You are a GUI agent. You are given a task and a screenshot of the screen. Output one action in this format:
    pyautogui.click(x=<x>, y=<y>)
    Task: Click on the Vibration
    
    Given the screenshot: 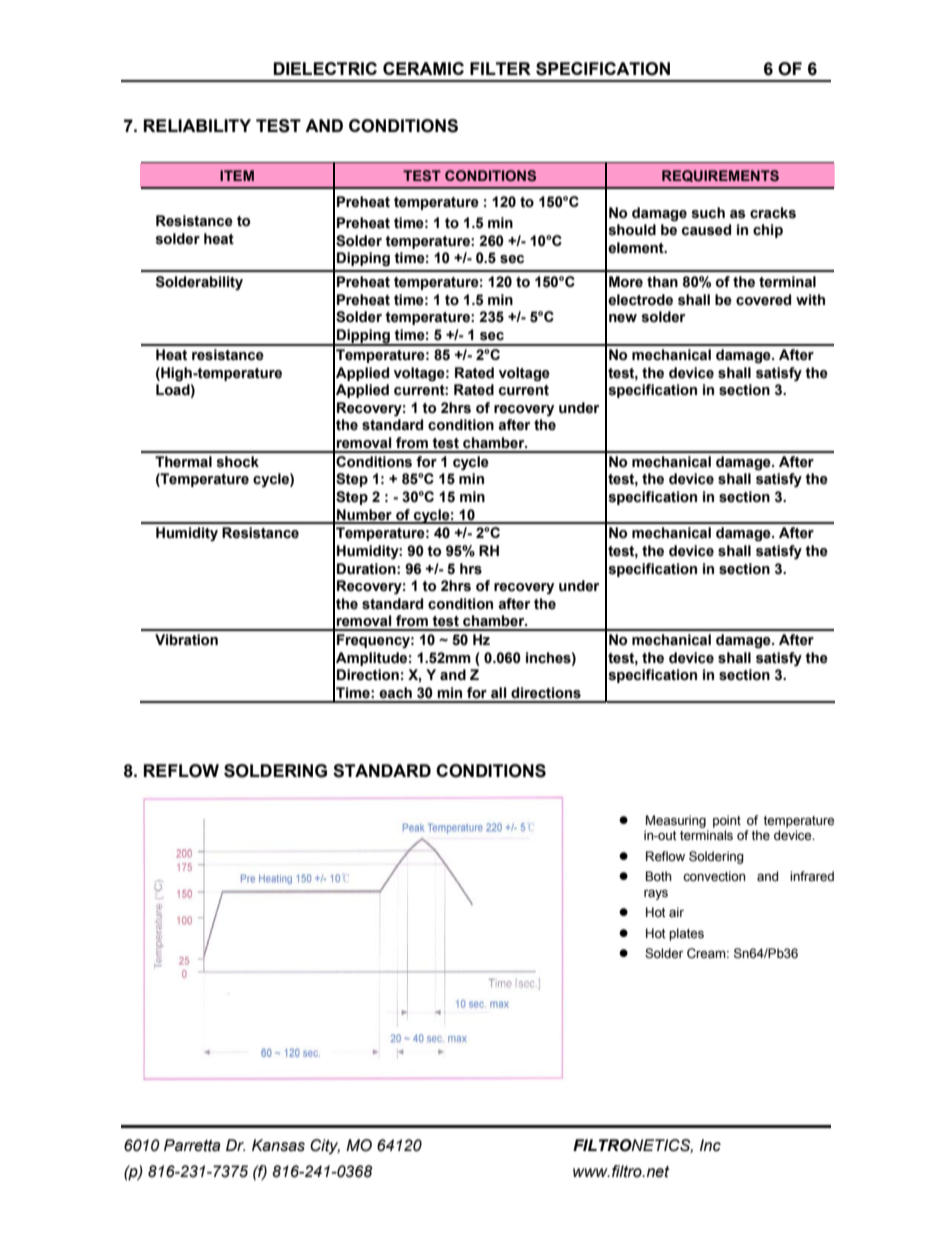 What is the action you would take?
    pyautogui.click(x=186, y=640)
